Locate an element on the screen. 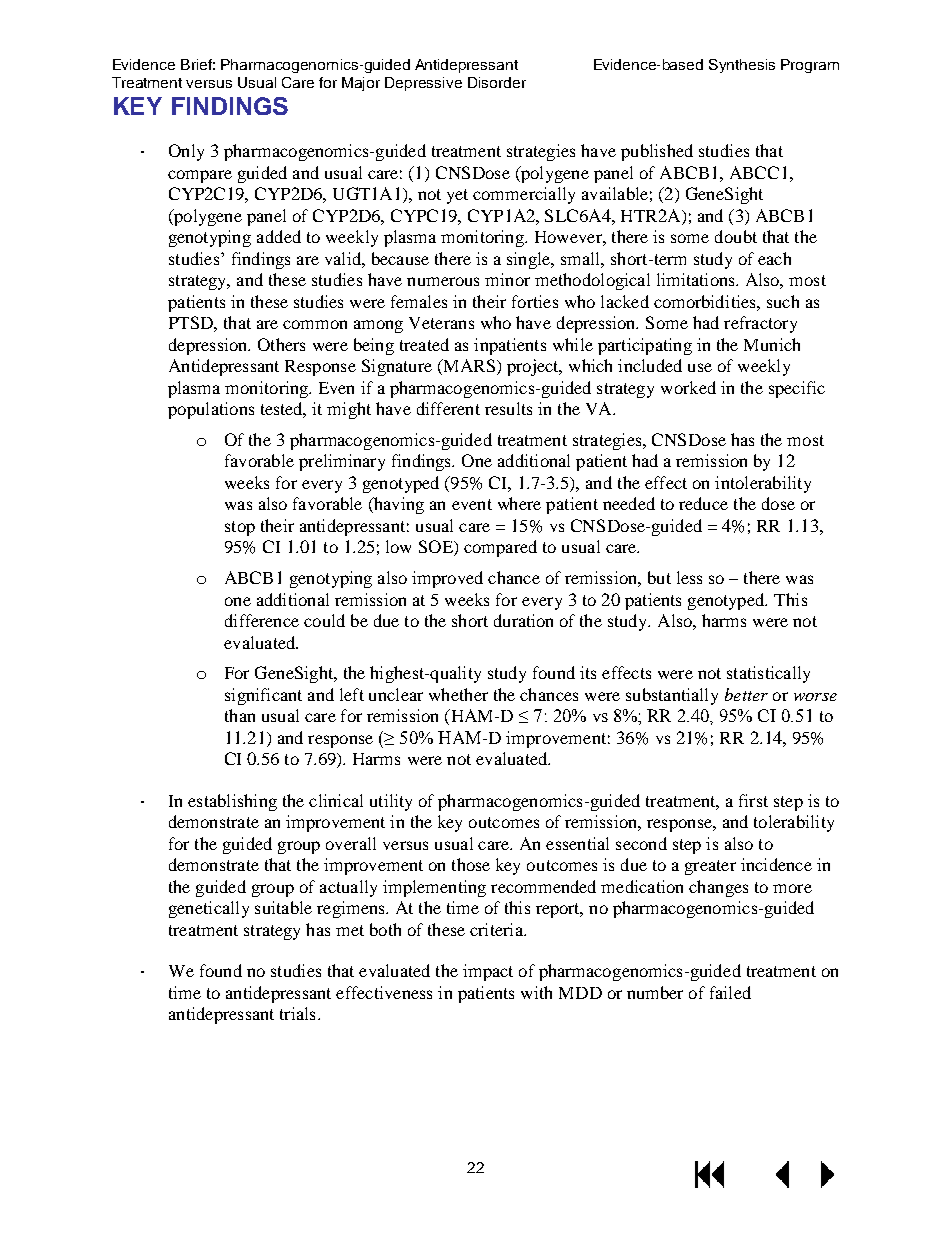 This screenshot has height=1233, width=952. impact is located at coordinates (488, 972).
